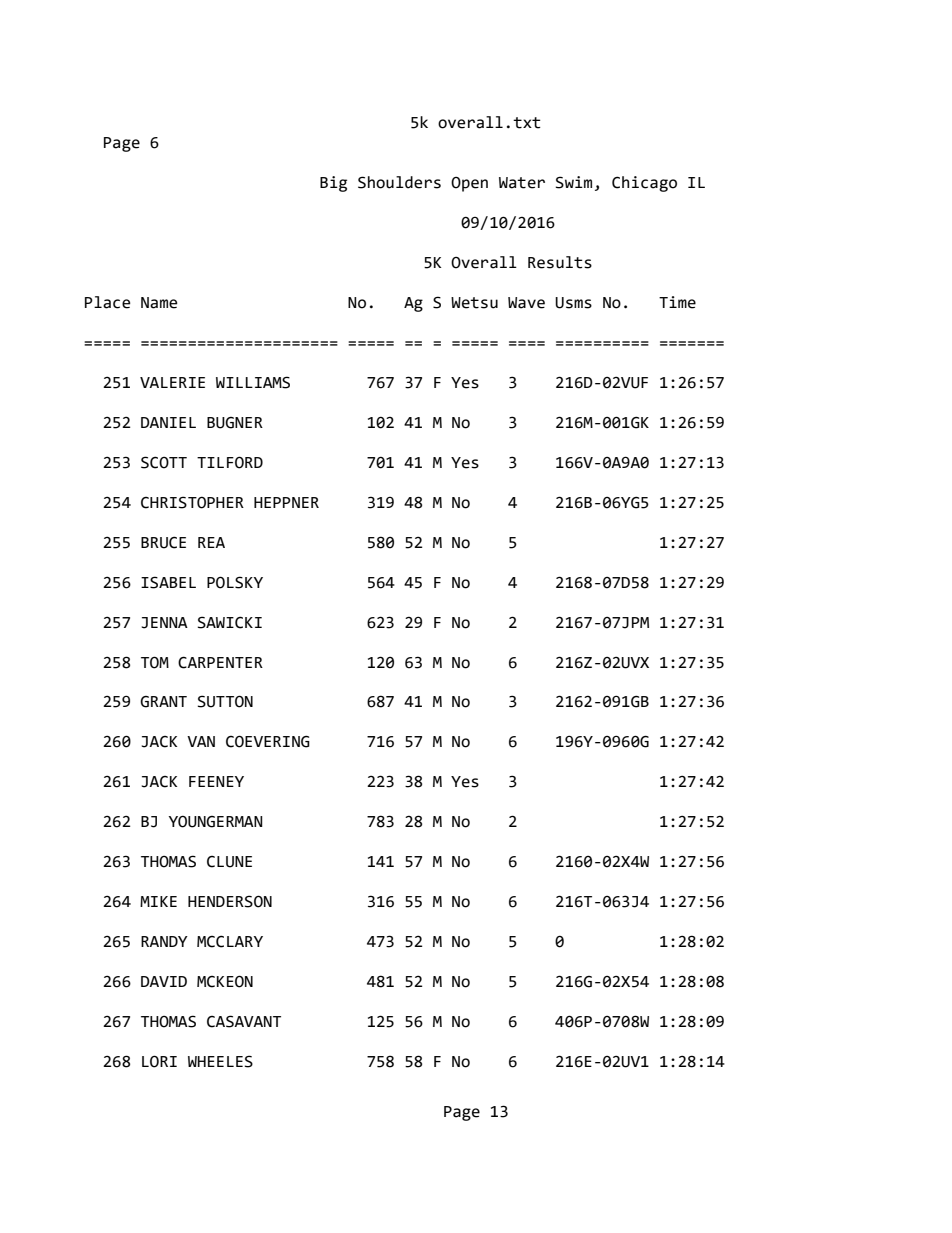 The height and width of the screenshot is (1233, 952). I want to click on CHRISTOPHER, so click(192, 502).
